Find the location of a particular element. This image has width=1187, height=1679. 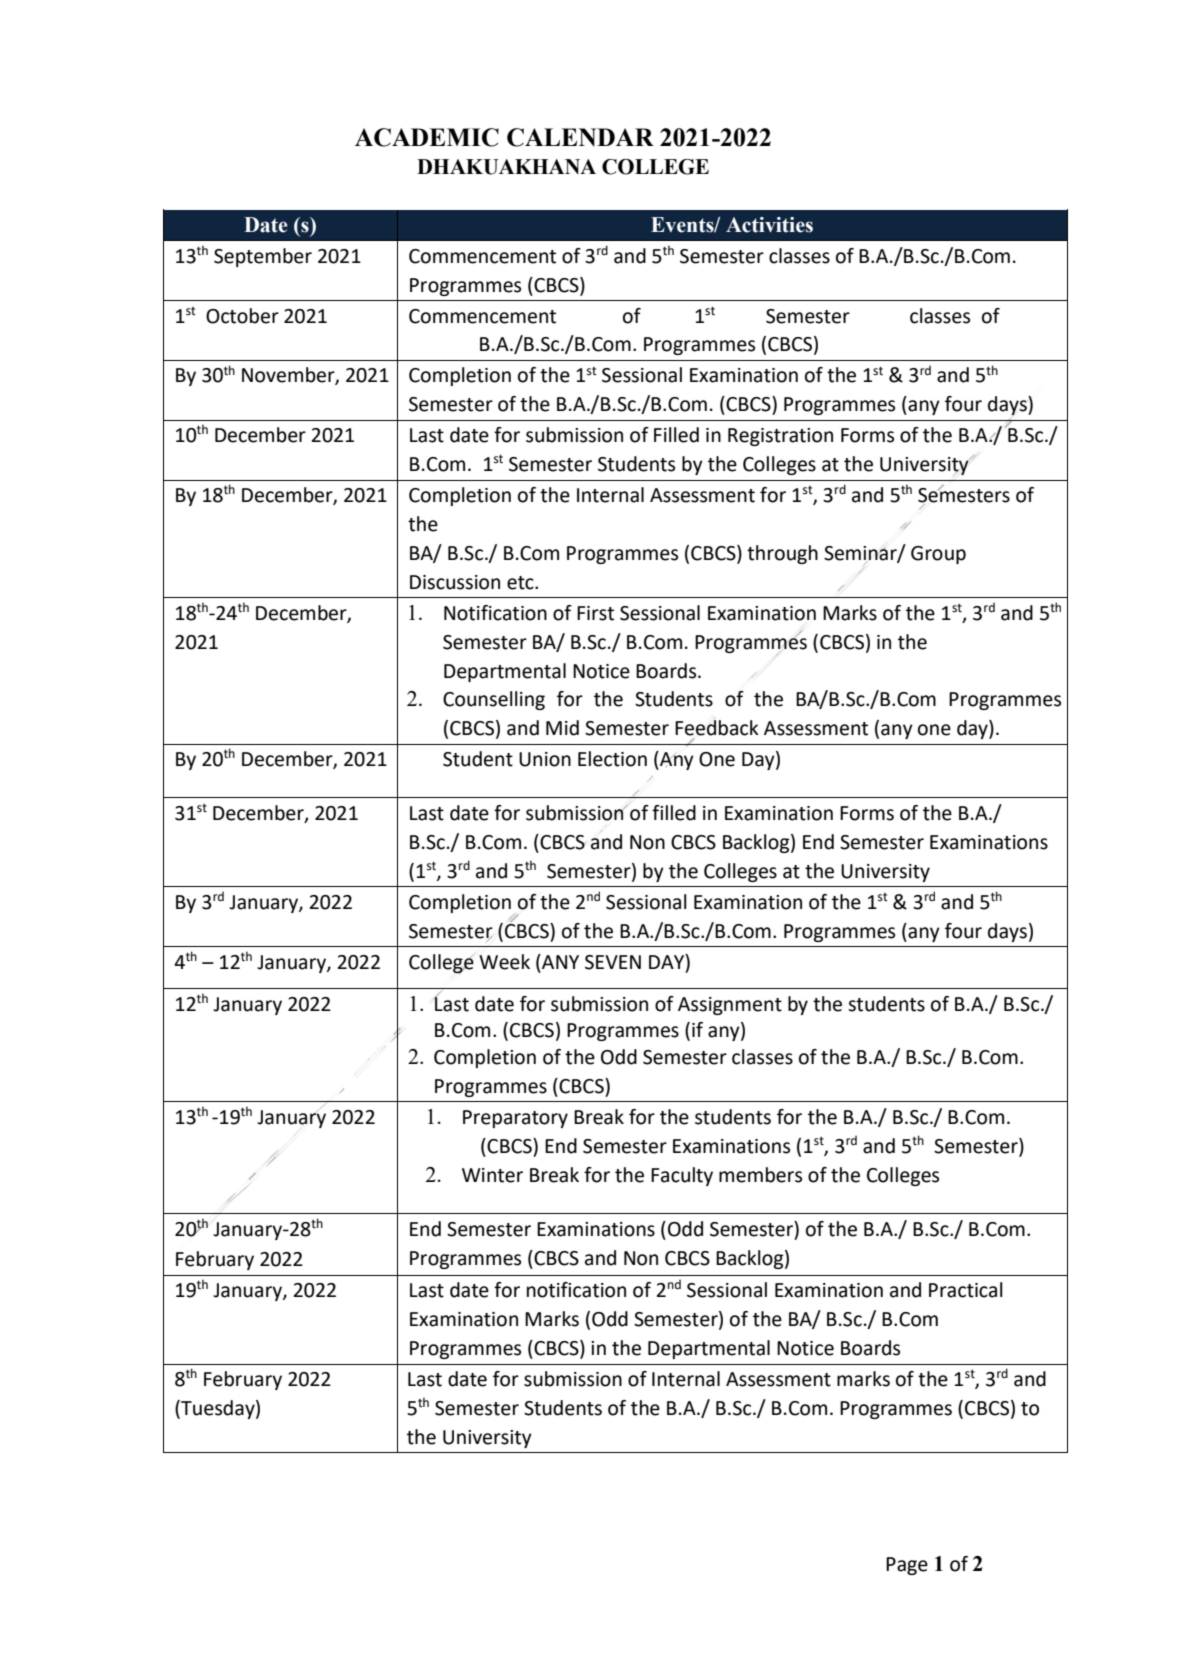

SEVEN is located at coordinates (613, 962).
